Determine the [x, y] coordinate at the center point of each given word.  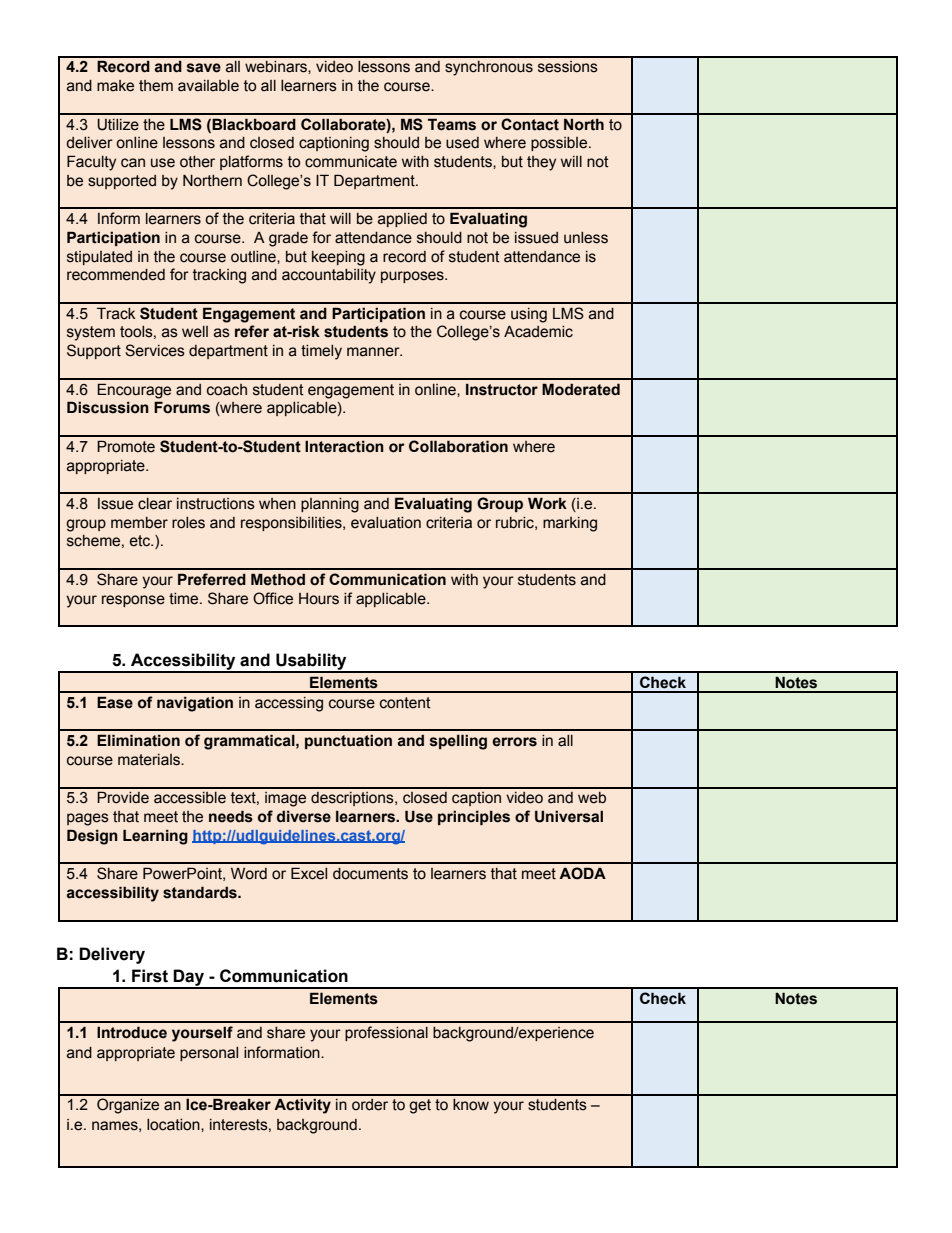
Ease [115, 702]
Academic [538, 331]
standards [201, 892]
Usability [311, 662]
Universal [569, 816]
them [156, 86]
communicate [351, 162]
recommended [116, 275]
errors [514, 742]
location [174, 1125]
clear [155, 504]
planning [330, 505]
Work [547, 503]
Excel [309, 873]
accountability [329, 276]
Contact [530, 124]
